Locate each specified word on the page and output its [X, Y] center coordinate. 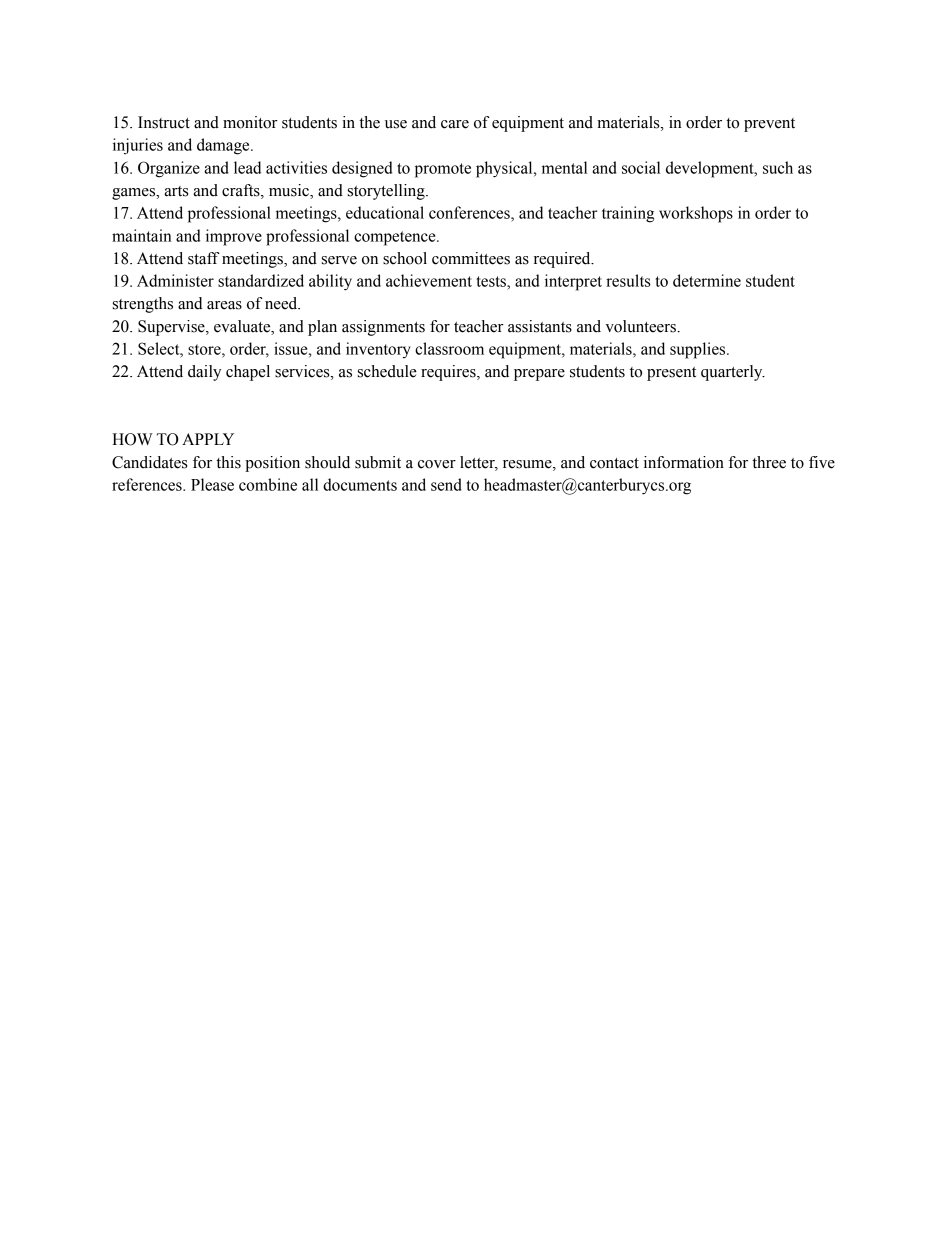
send [446, 484]
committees [471, 258]
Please [212, 484]
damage [224, 146]
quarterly [733, 373]
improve [234, 237]
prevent [769, 125]
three [769, 462]
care [455, 124]
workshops [696, 214]
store [205, 349]
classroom [449, 348]
